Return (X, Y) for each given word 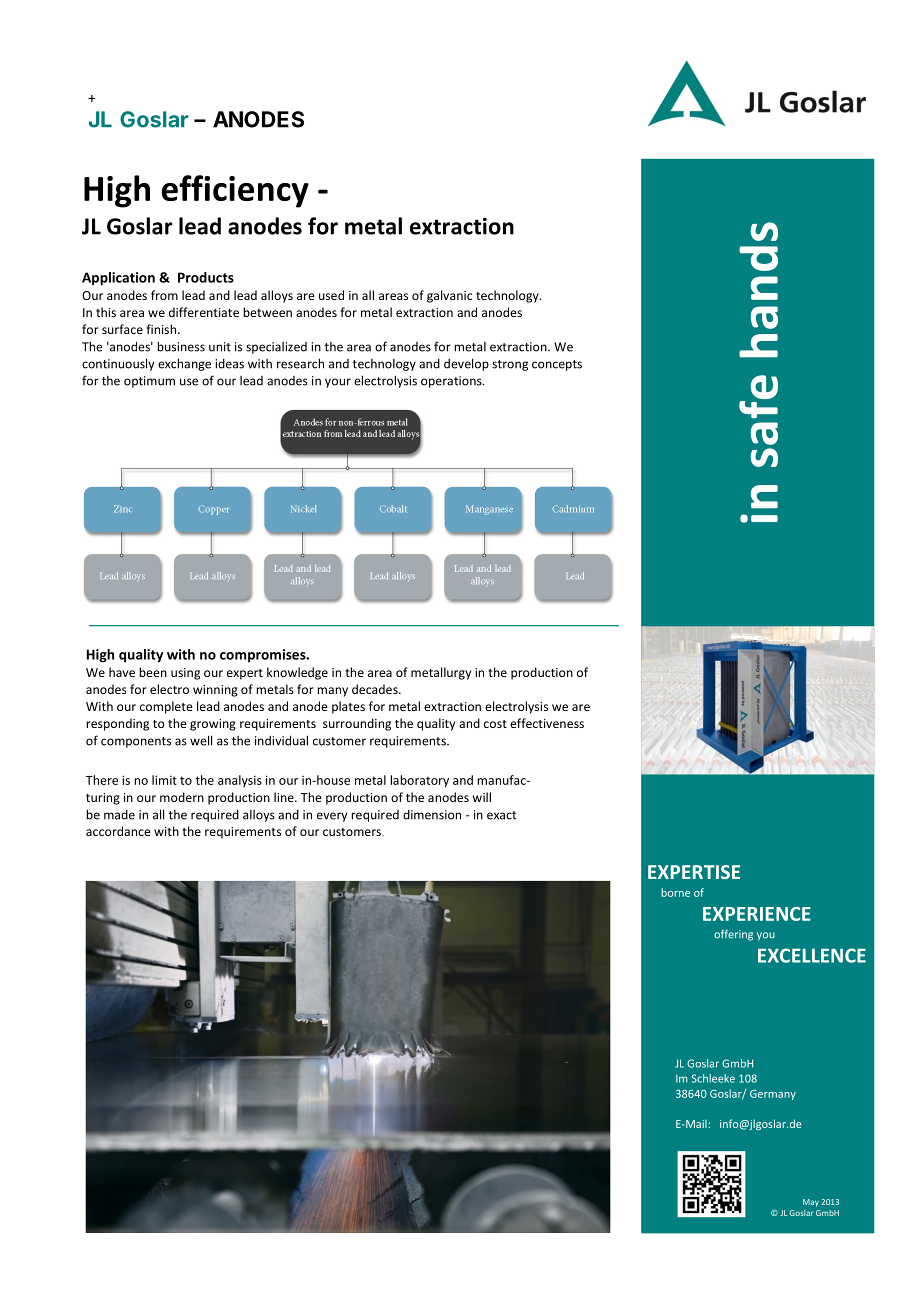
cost (495, 724)
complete (166, 707)
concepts (557, 365)
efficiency (235, 191)
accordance (118, 831)
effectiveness (547, 723)
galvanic (449, 296)
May (811, 1203)
